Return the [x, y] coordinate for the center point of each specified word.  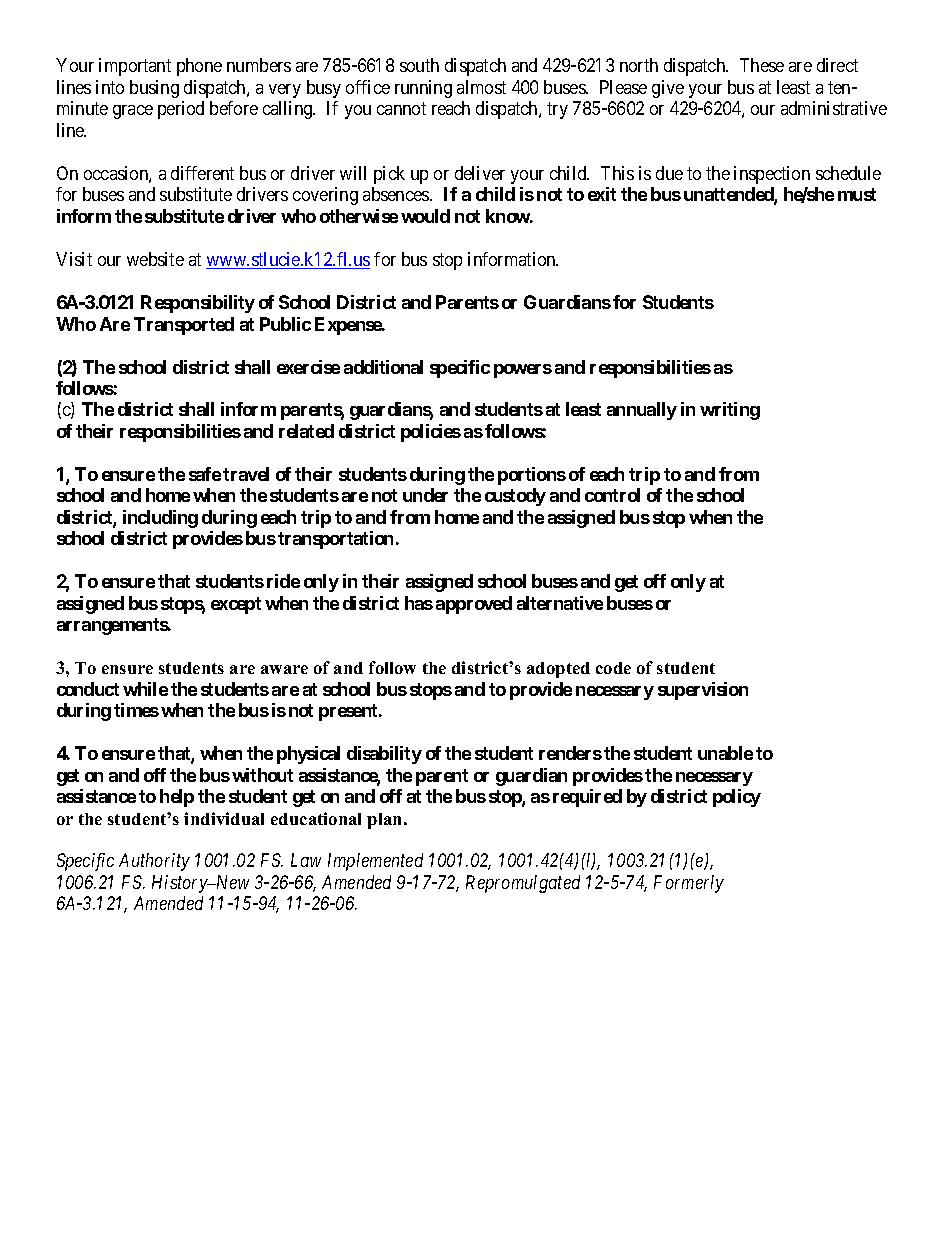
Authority [154, 862]
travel [246, 474]
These [762, 65]
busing [154, 89]
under [425, 495]
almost [481, 87]
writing [730, 411]
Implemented [375, 862]
